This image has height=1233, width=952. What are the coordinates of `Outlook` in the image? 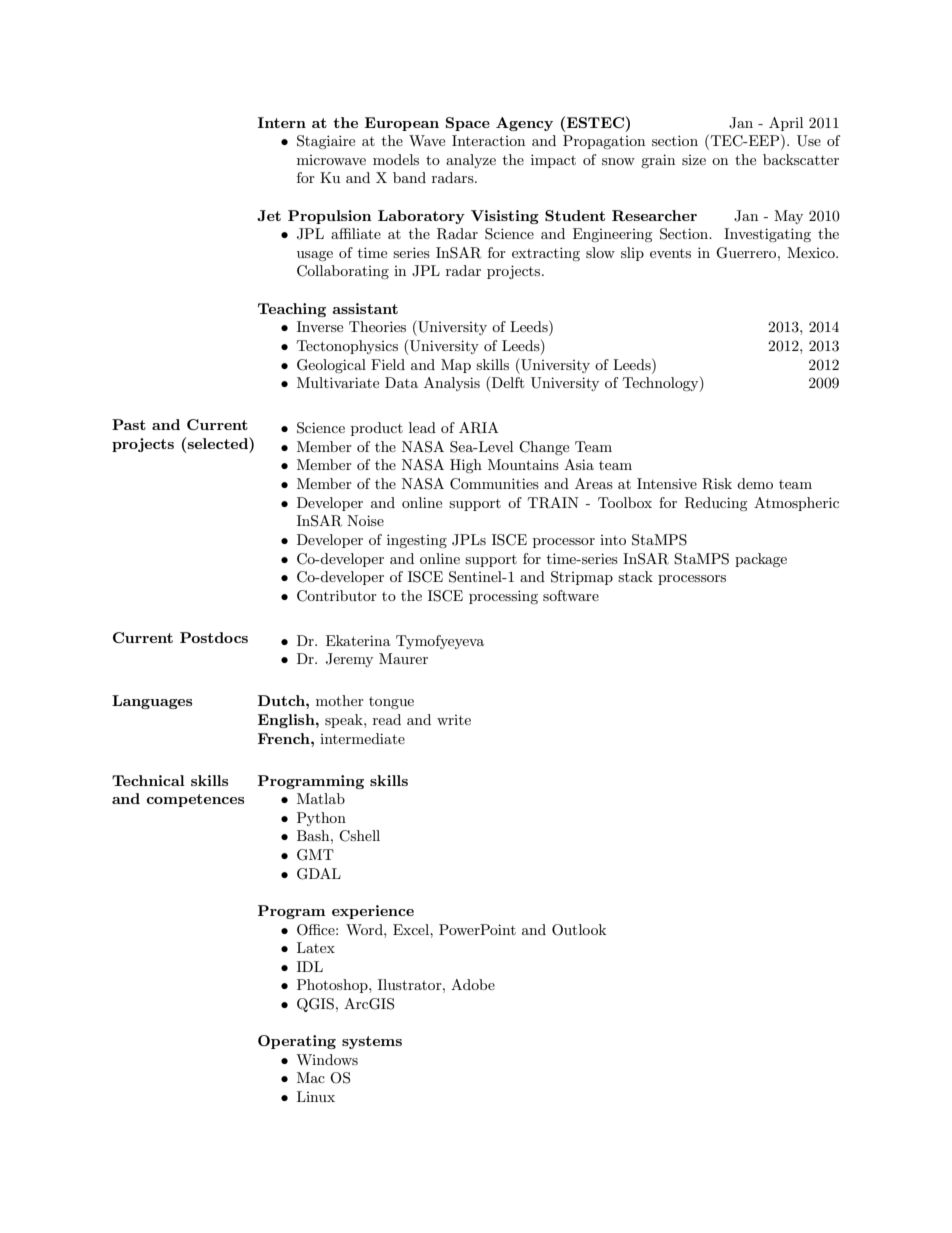 It's located at (579, 930).
